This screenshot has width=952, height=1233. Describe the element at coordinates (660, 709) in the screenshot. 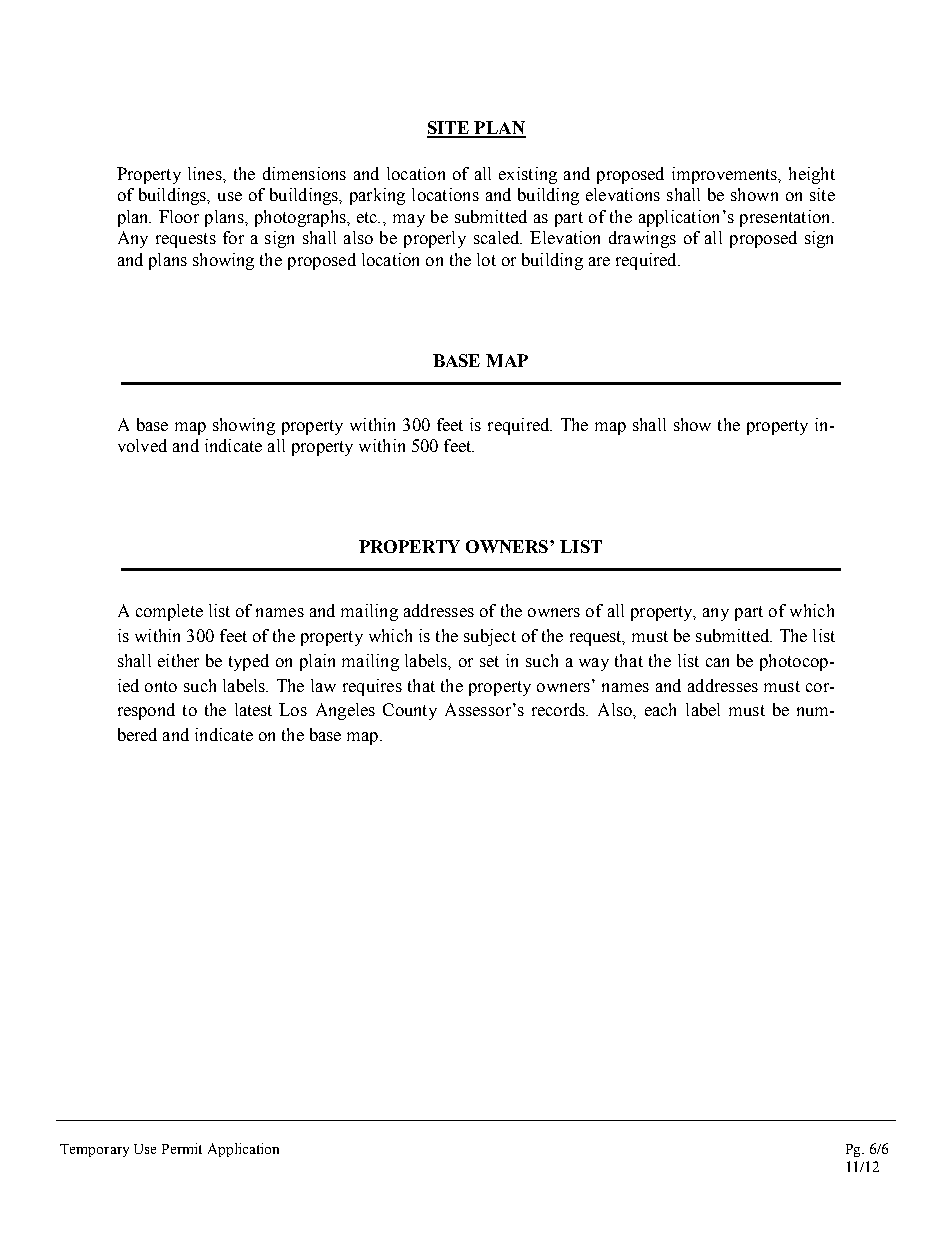

I see `each` at that location.
